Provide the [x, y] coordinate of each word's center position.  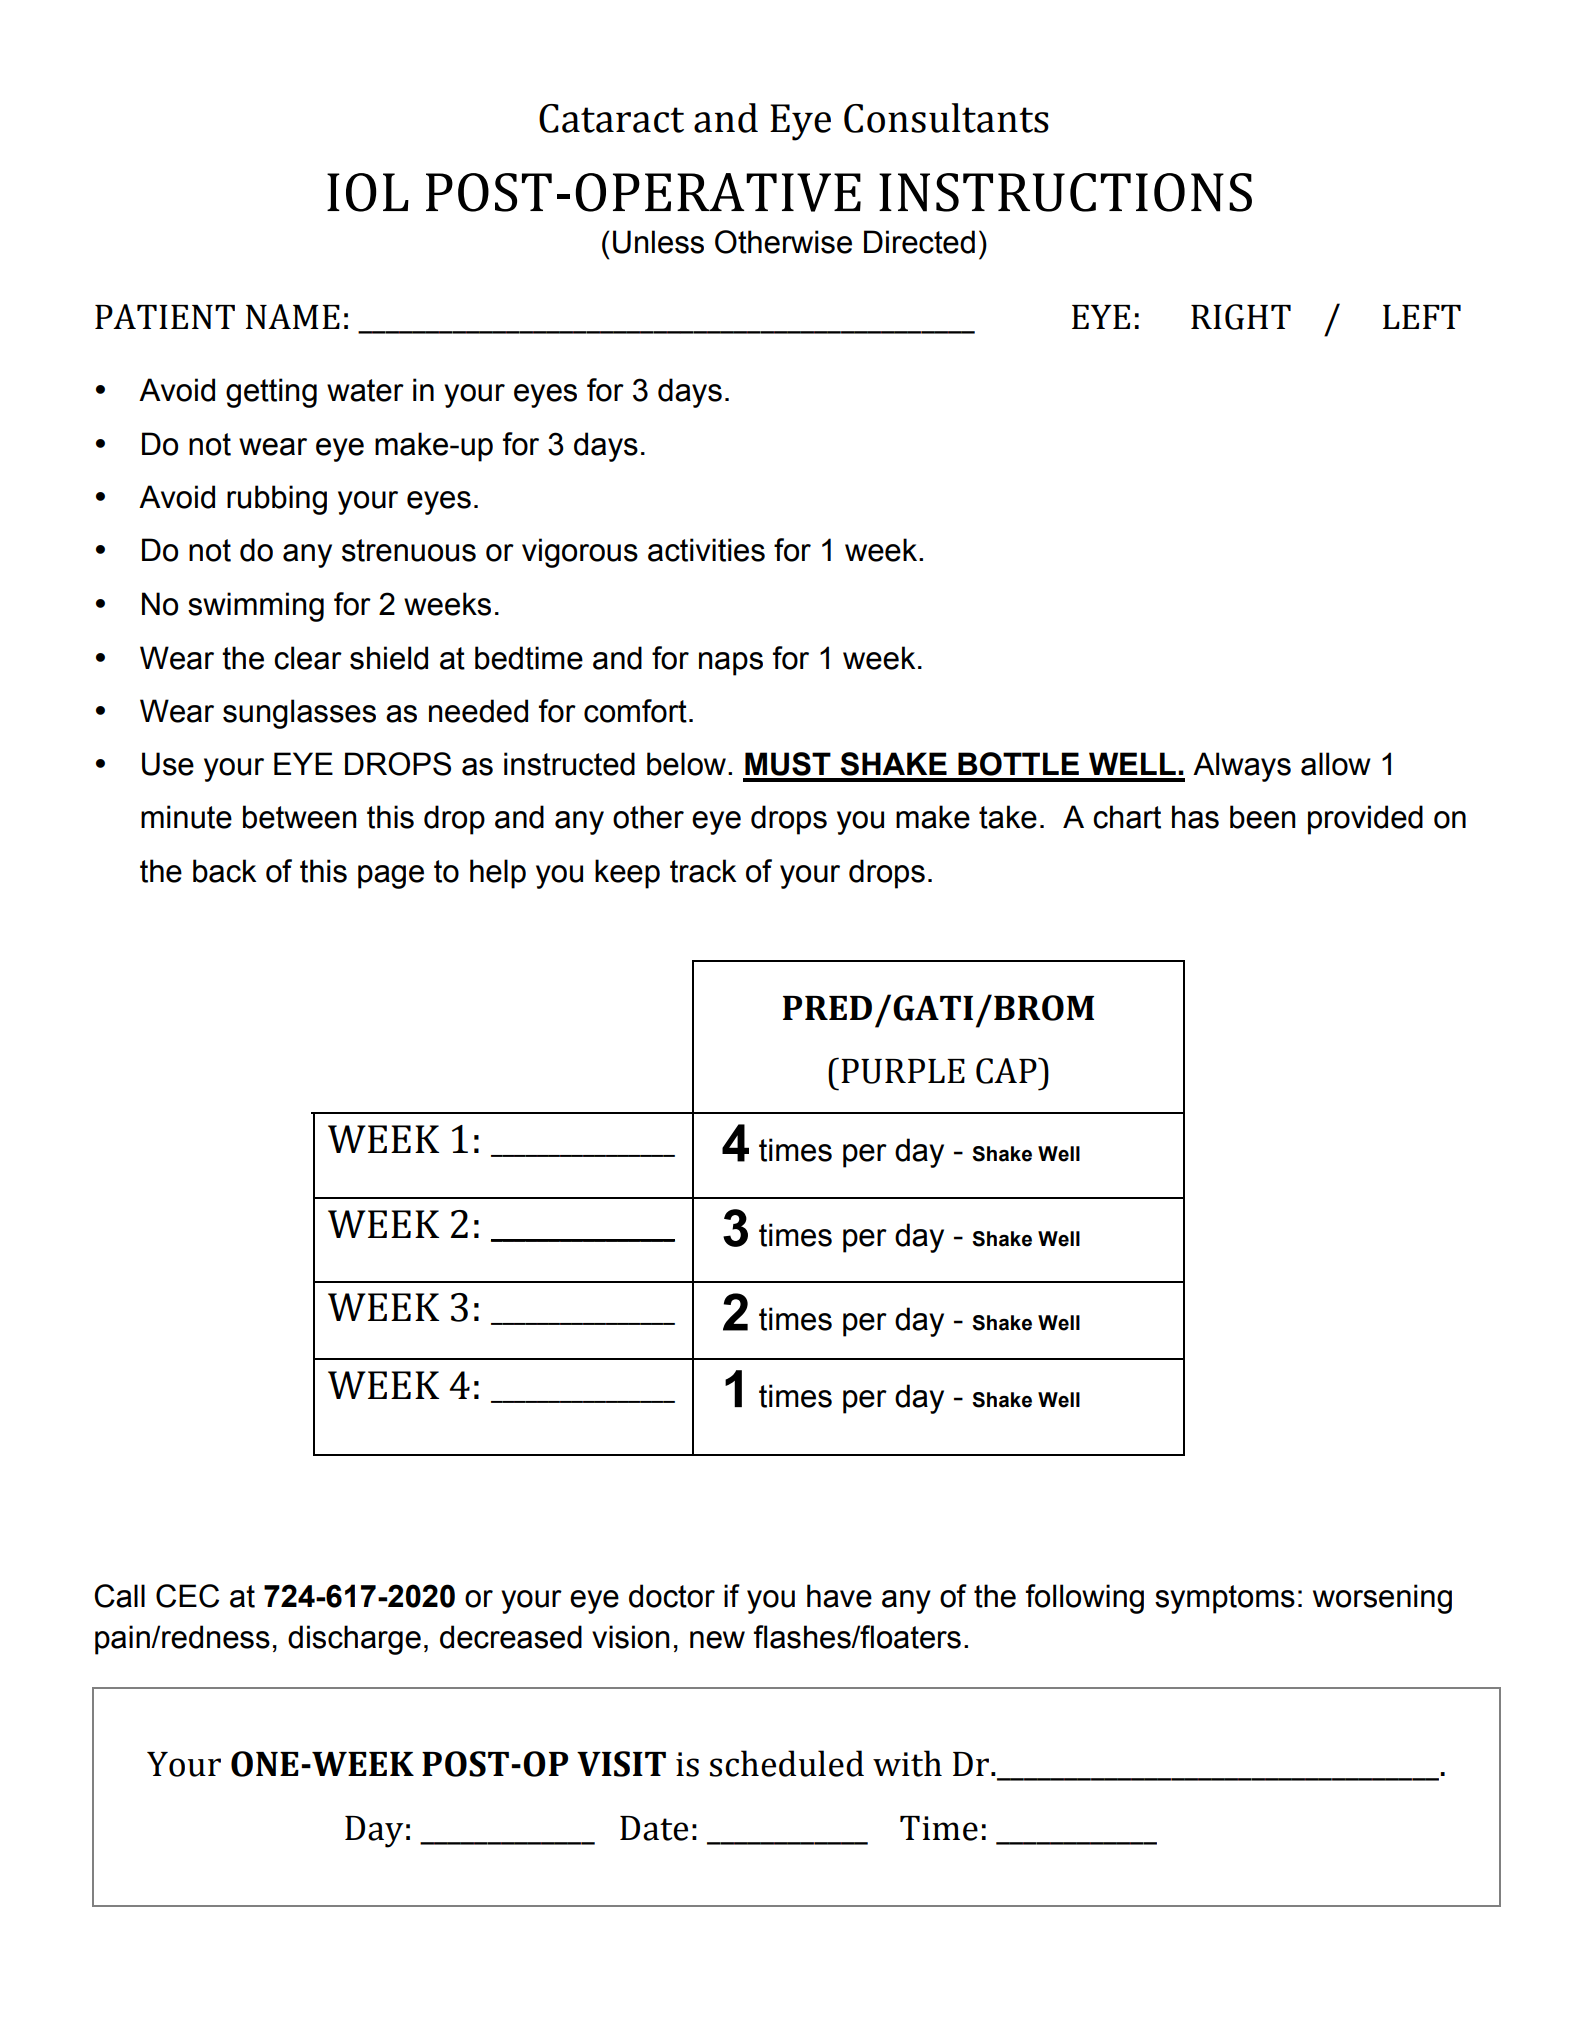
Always [1242, 767]
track [703, 871]
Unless [658, 242]
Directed [919, 242]
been [1263, 817]
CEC [187, 1596]
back [224, 871]
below [686, 764]
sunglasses [299, 714]
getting [271, 393]
